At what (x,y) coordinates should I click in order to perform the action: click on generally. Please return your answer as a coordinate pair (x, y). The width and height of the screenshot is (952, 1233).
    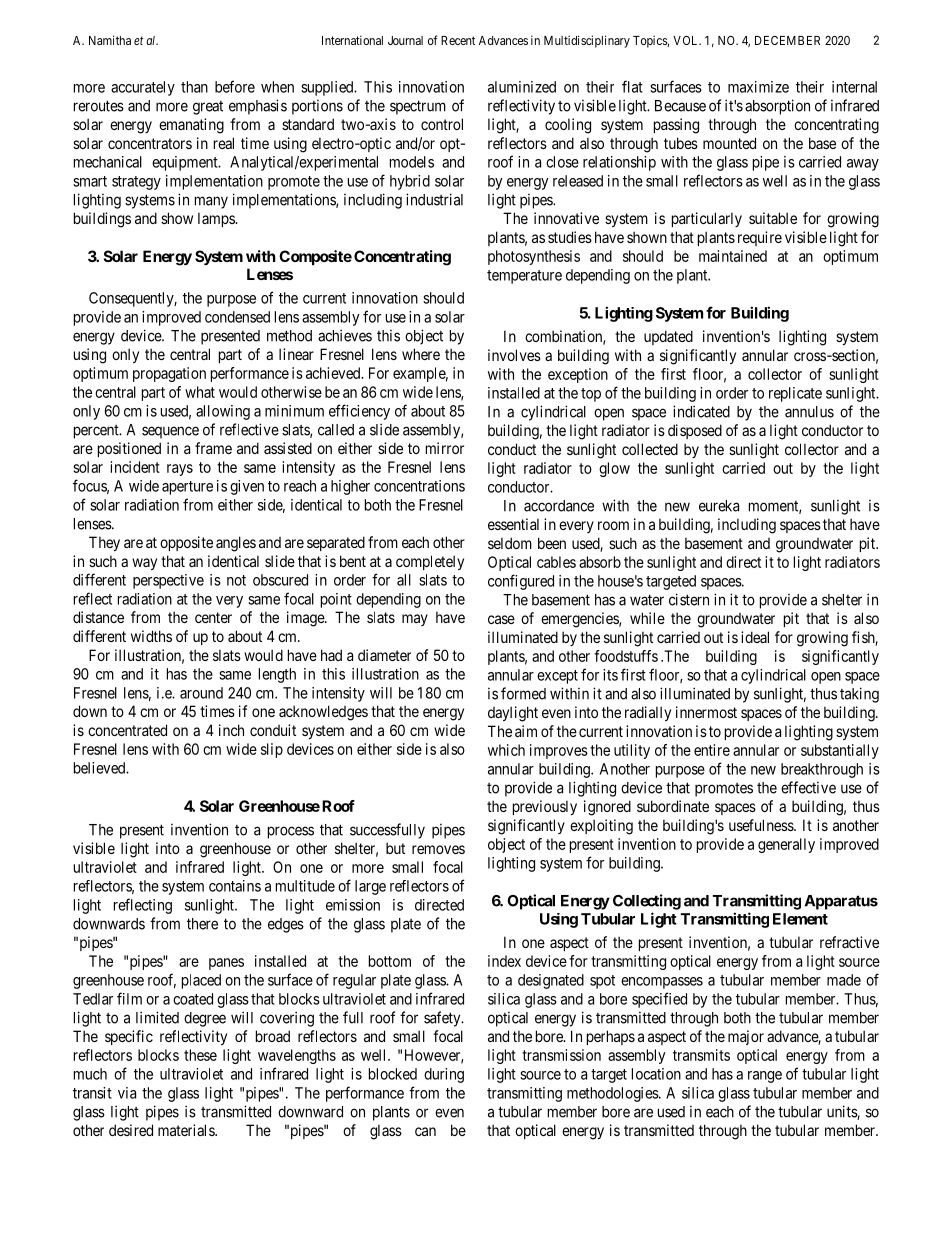
    Looking at the image, I should click on (786, 845).
